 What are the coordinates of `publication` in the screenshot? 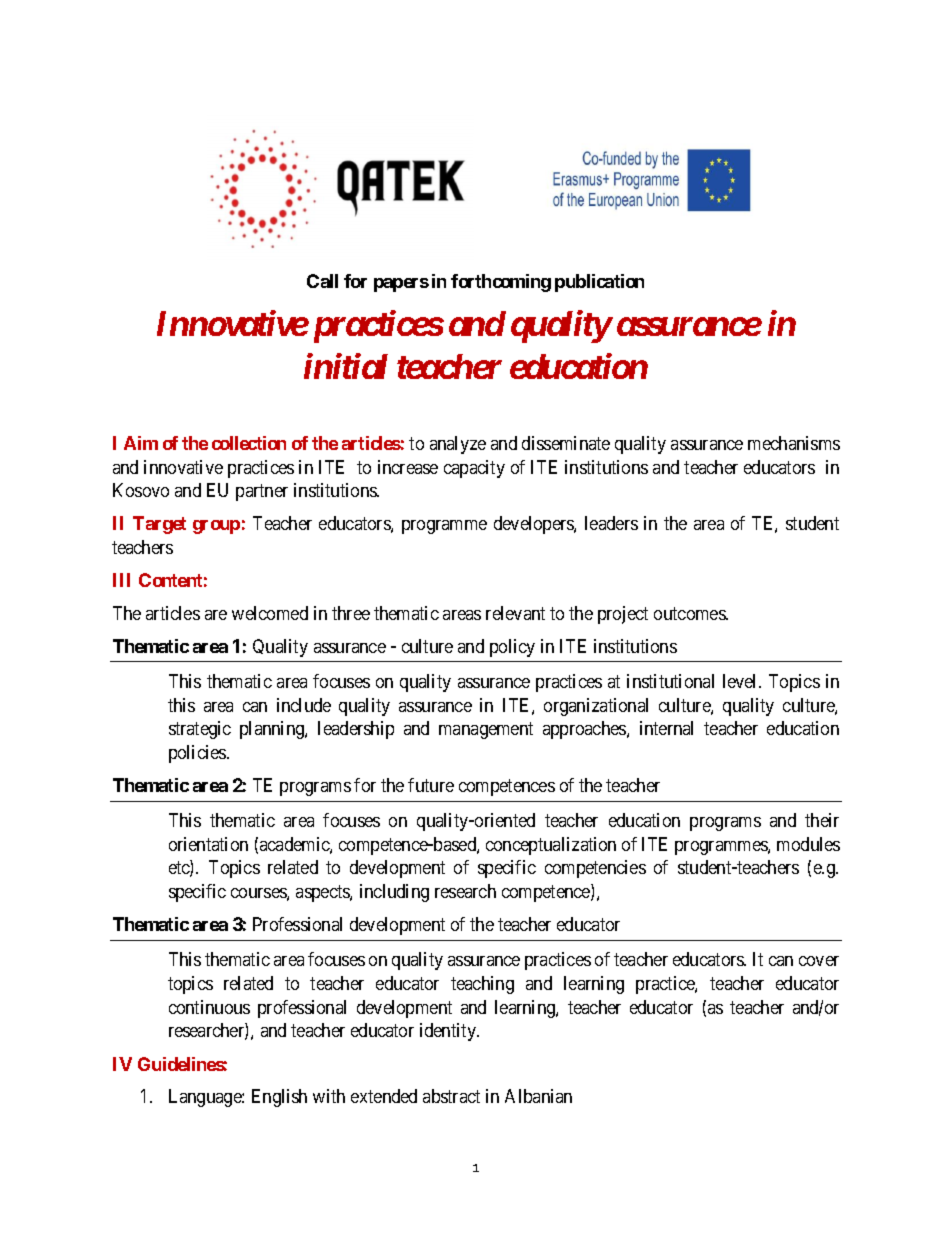 It's located at (599, 283).
